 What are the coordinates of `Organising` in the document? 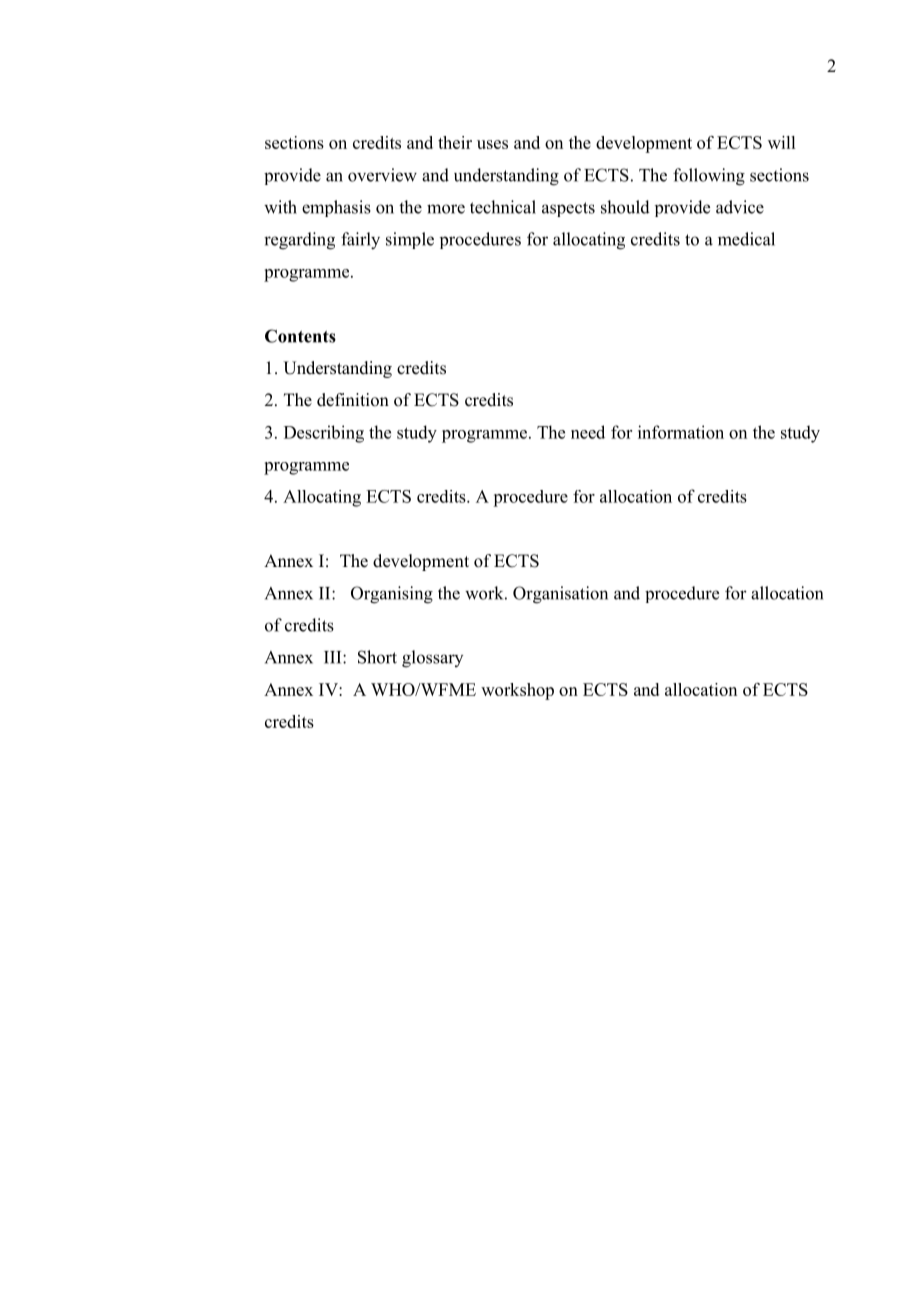 It's located at (392, 595).
